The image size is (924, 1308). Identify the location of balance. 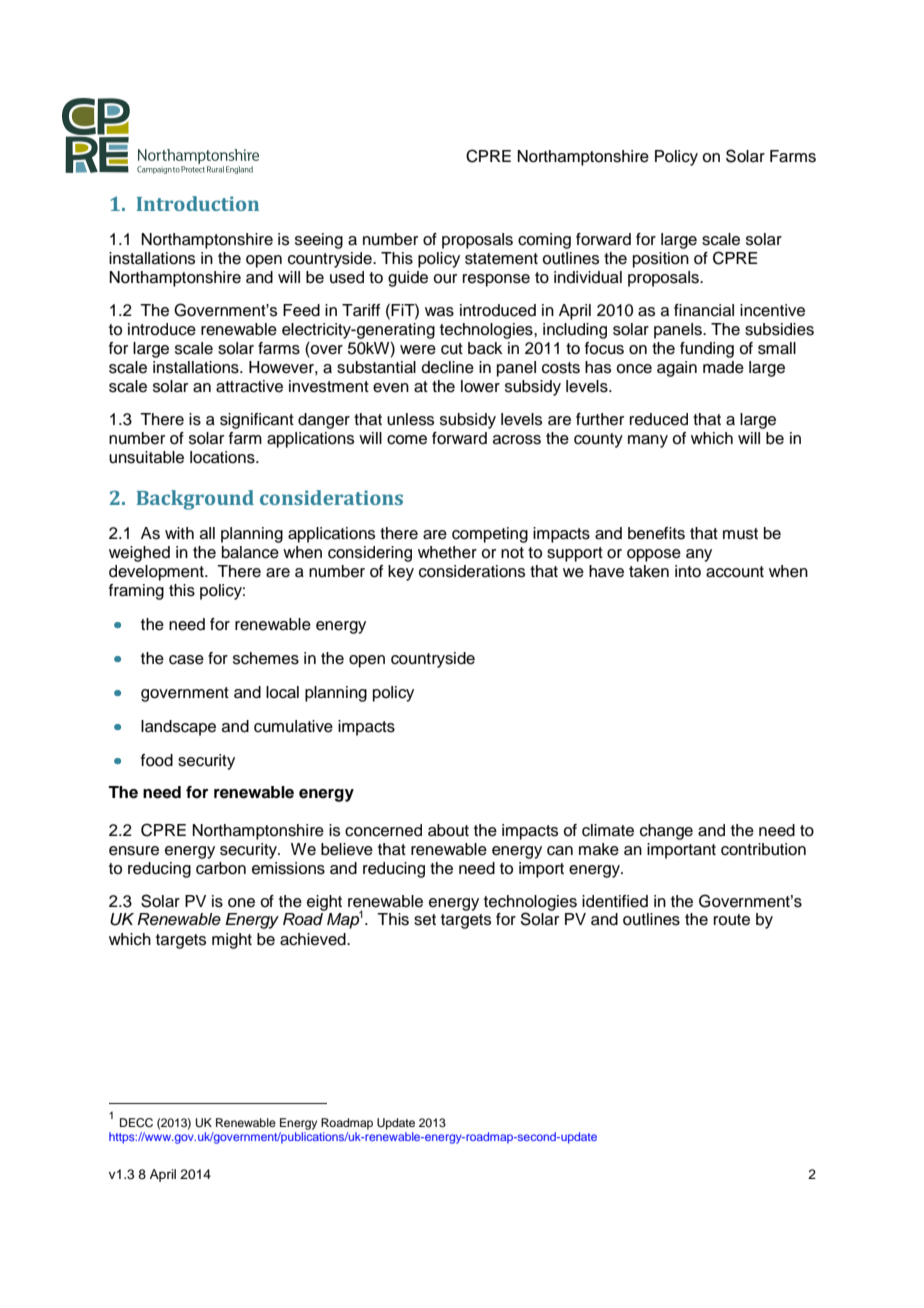
(250, 552).
